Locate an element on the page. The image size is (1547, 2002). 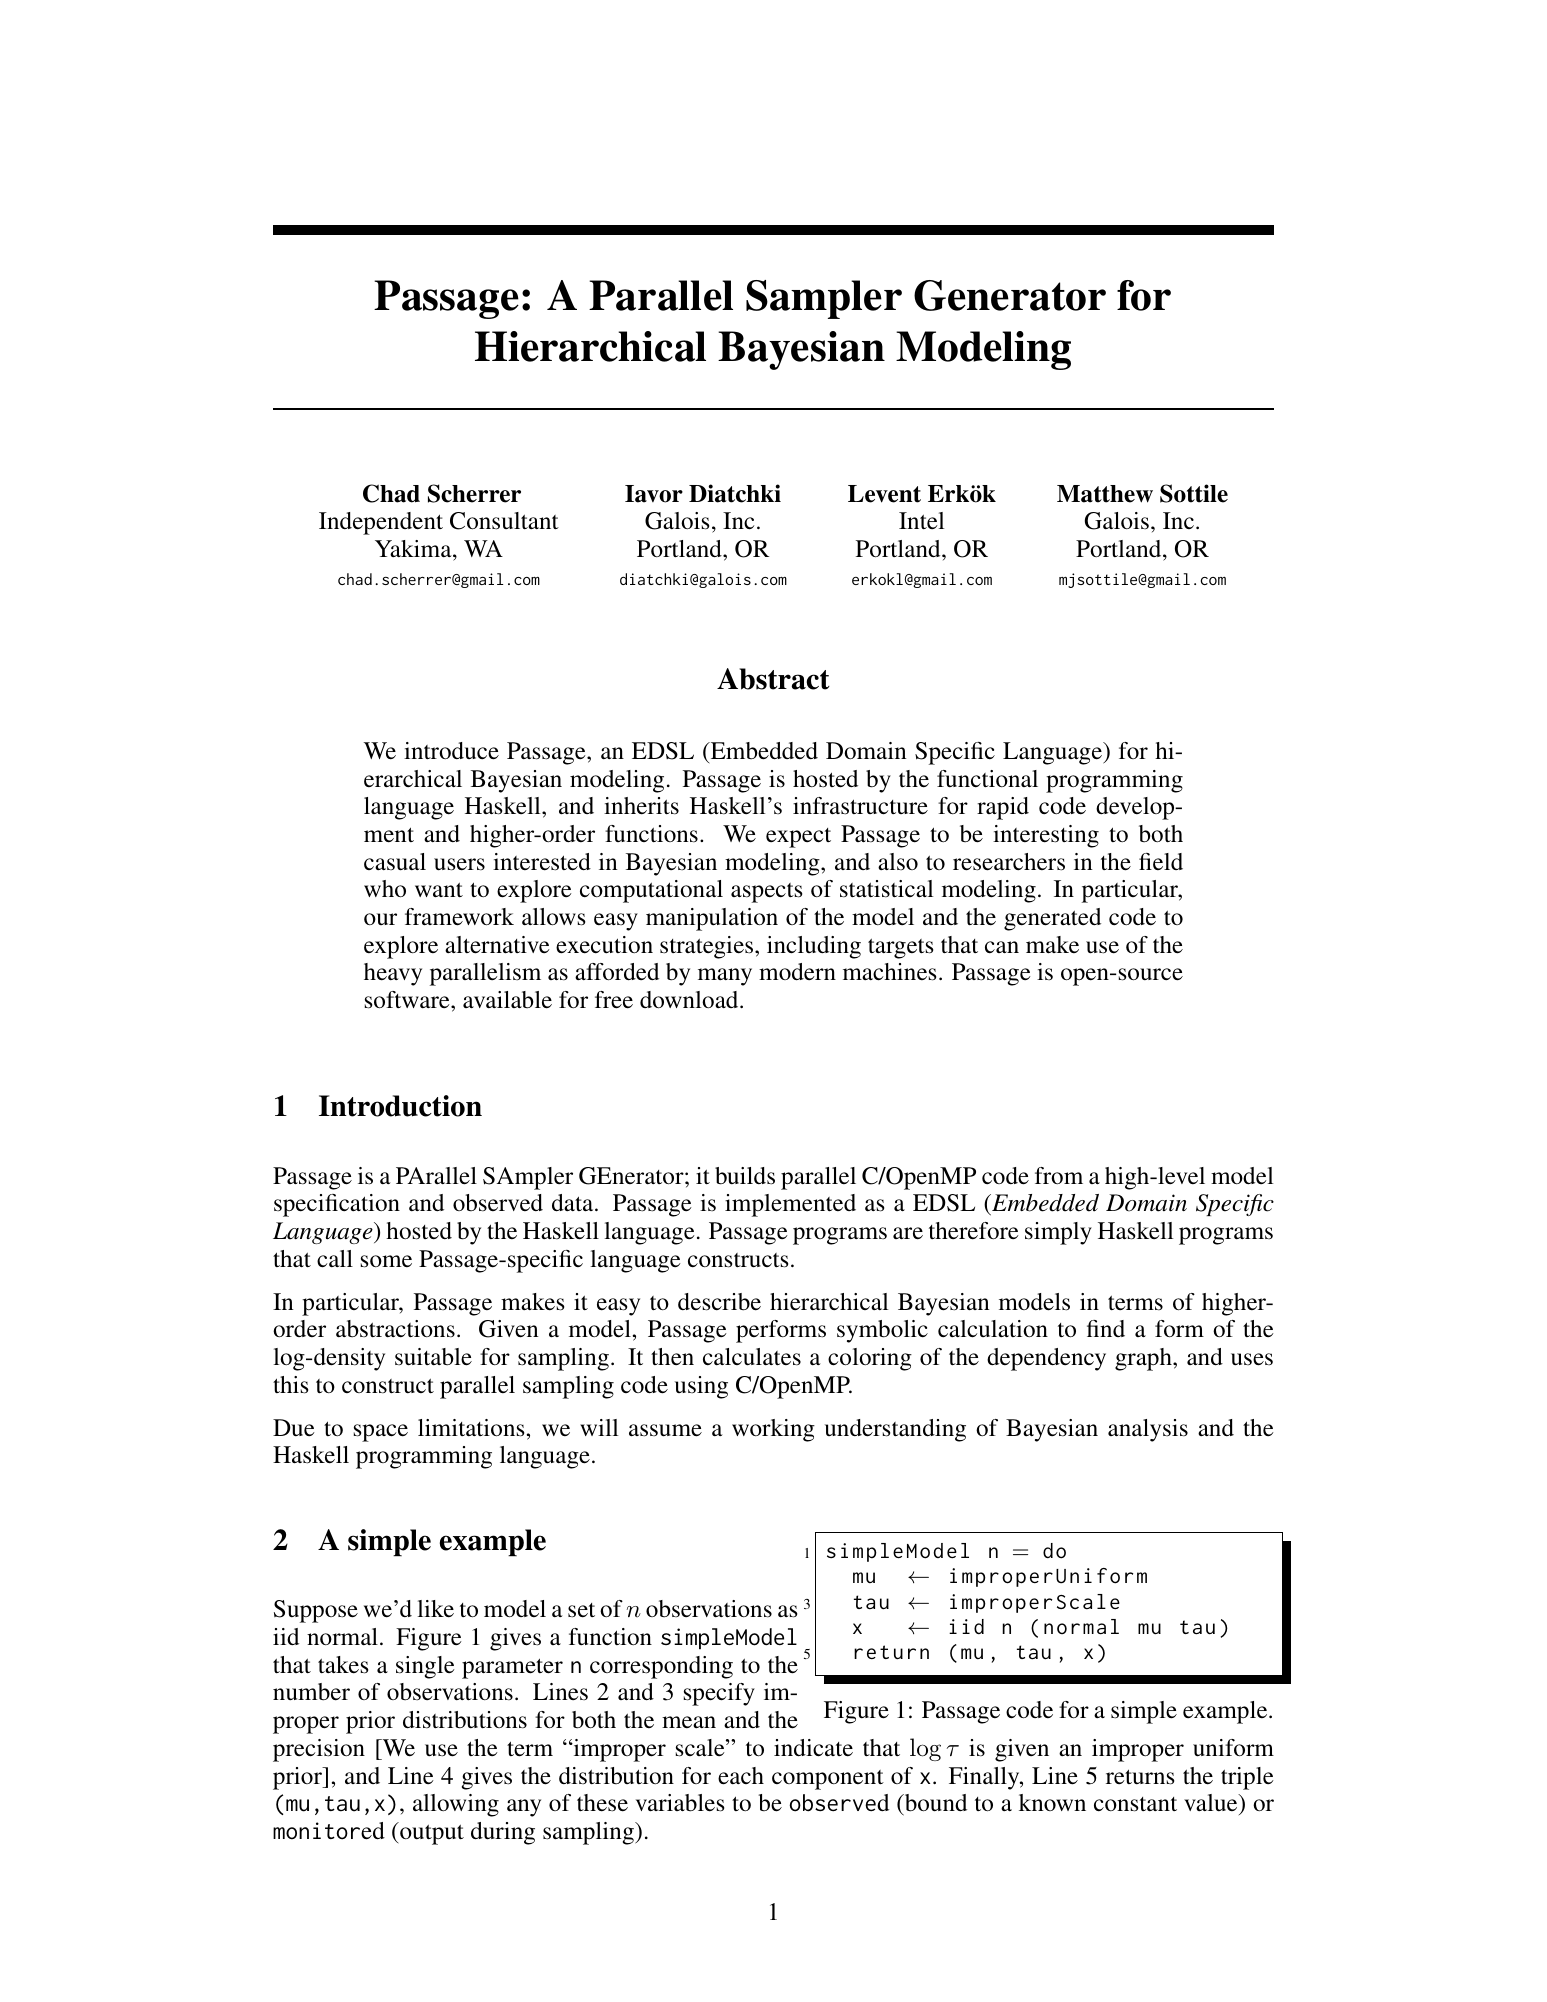
allowing is located at coordinates (456, 1805).
